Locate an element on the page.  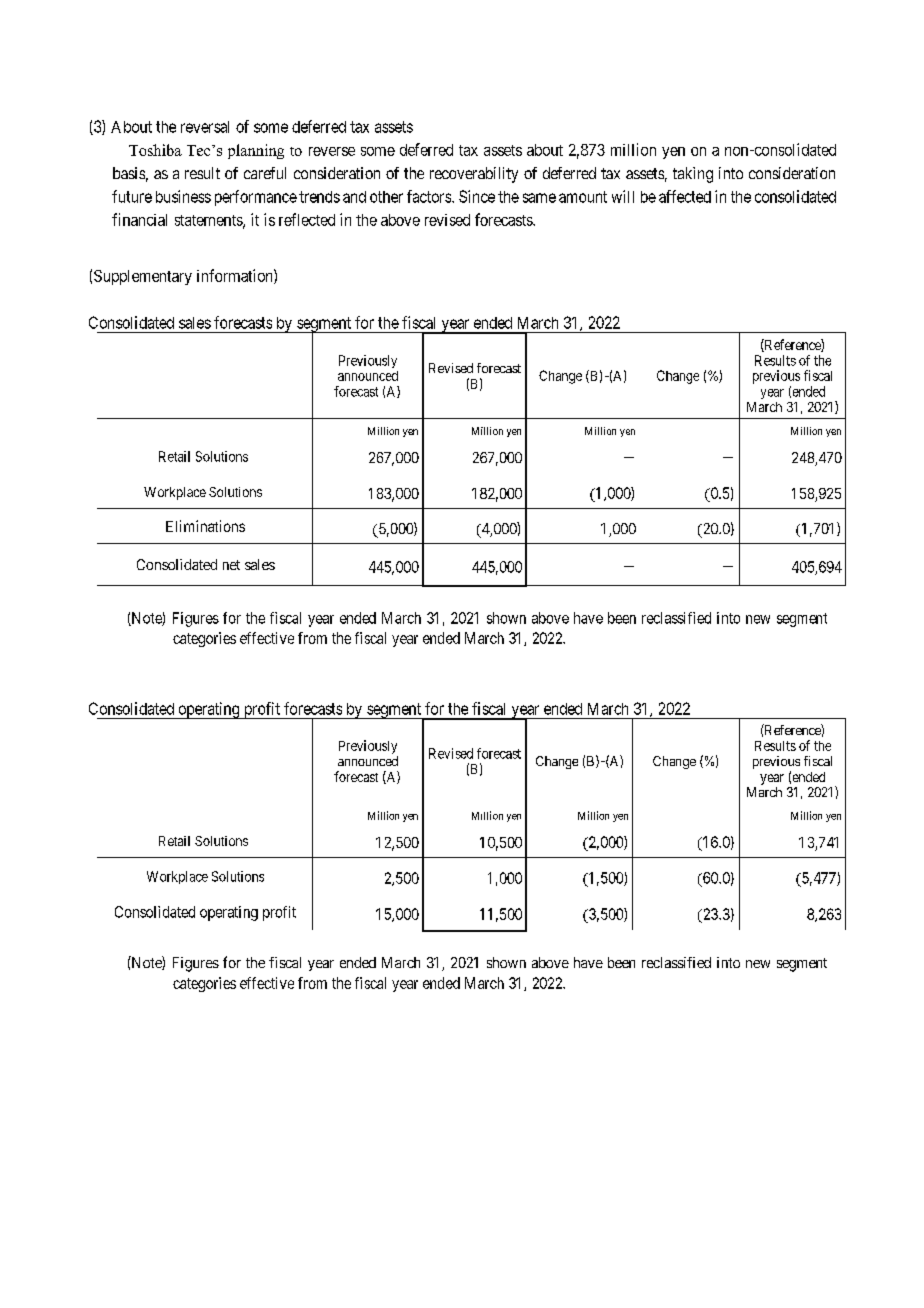
net is located at coordinates (231, 565).
